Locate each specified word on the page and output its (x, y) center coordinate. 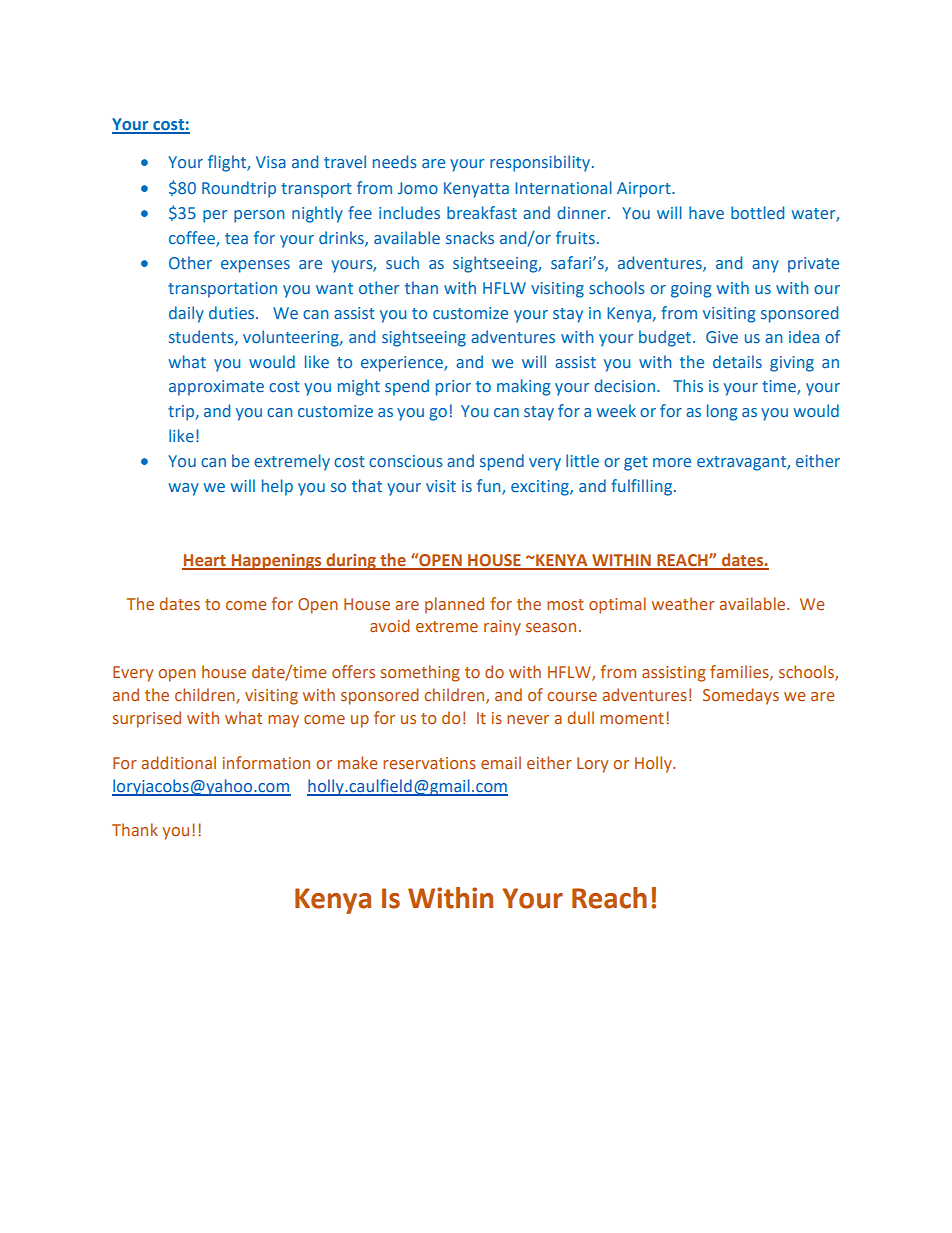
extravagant (742, 463)
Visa (271, 162)
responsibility (541, 163)
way (184, 489)
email (501, 762)
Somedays (741, 696)
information (266, 762)
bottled (757, 212)
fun (490, 487)
